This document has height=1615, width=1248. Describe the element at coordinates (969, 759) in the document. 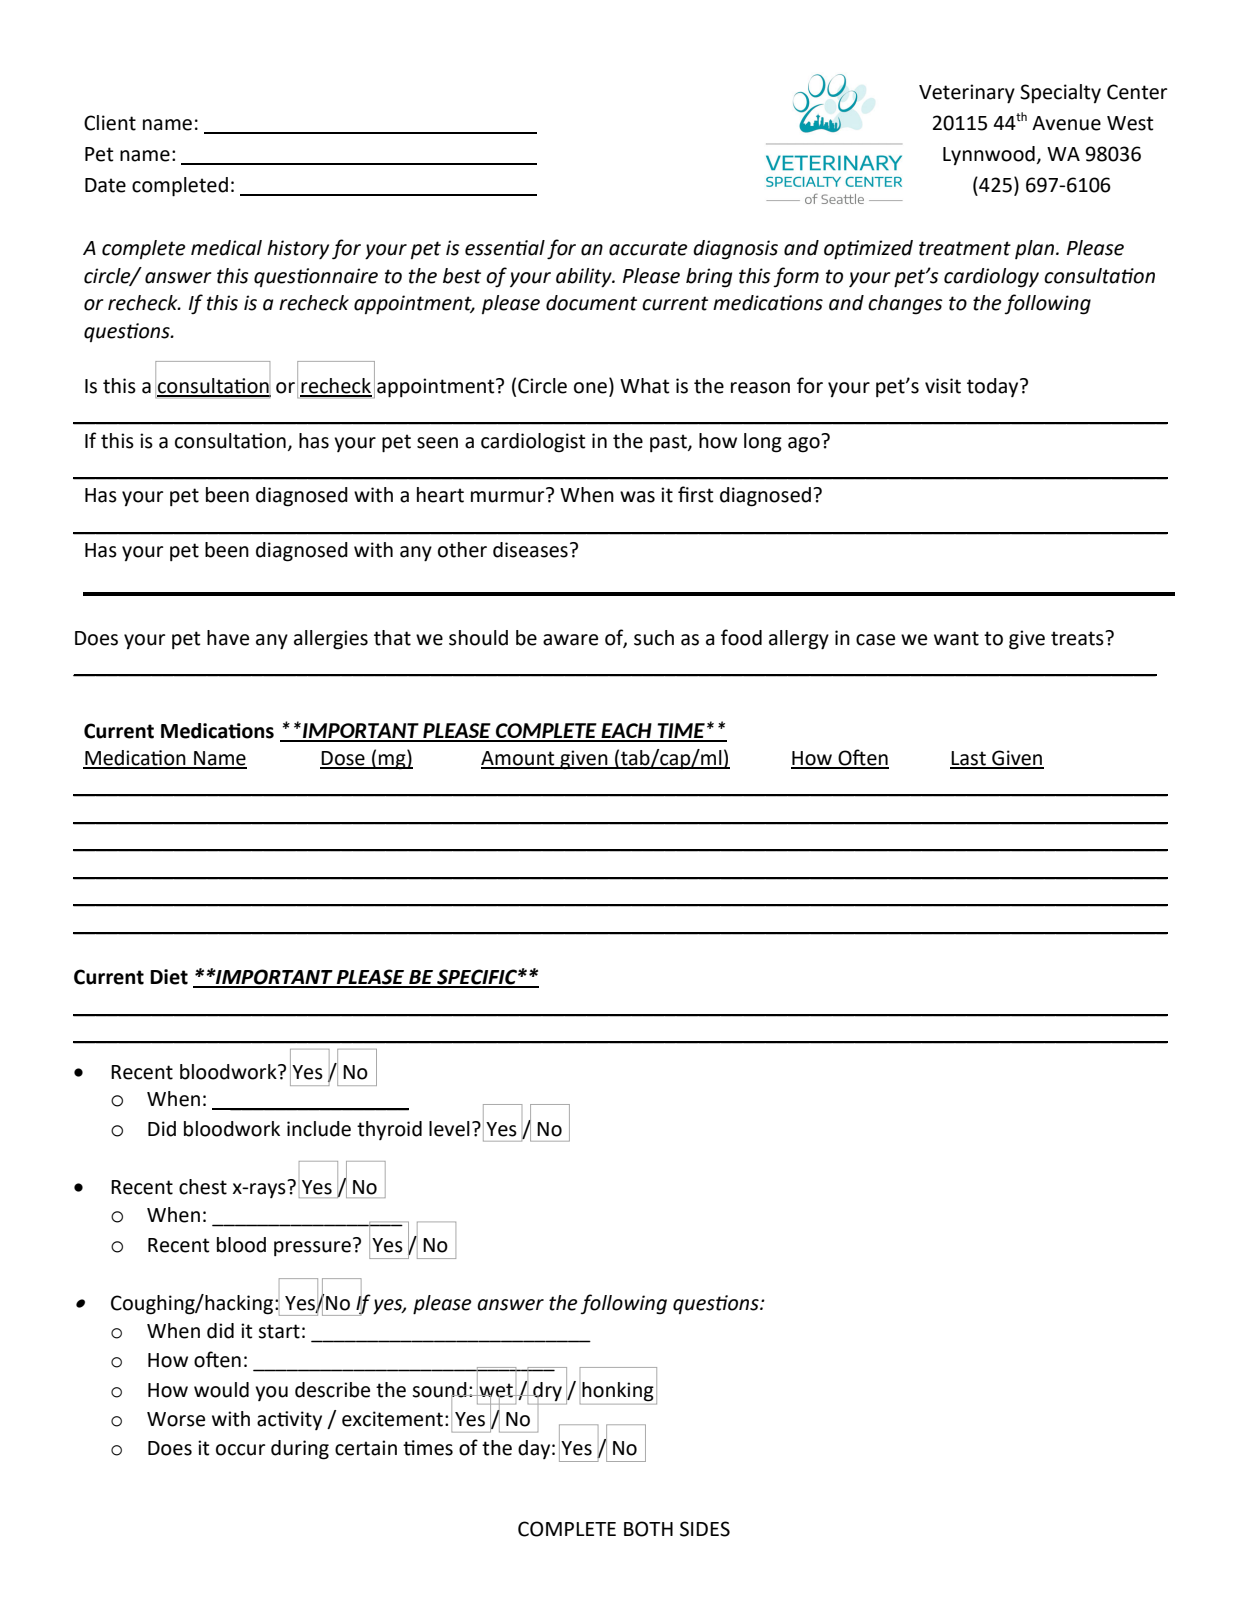

I see `Last` at that location.
